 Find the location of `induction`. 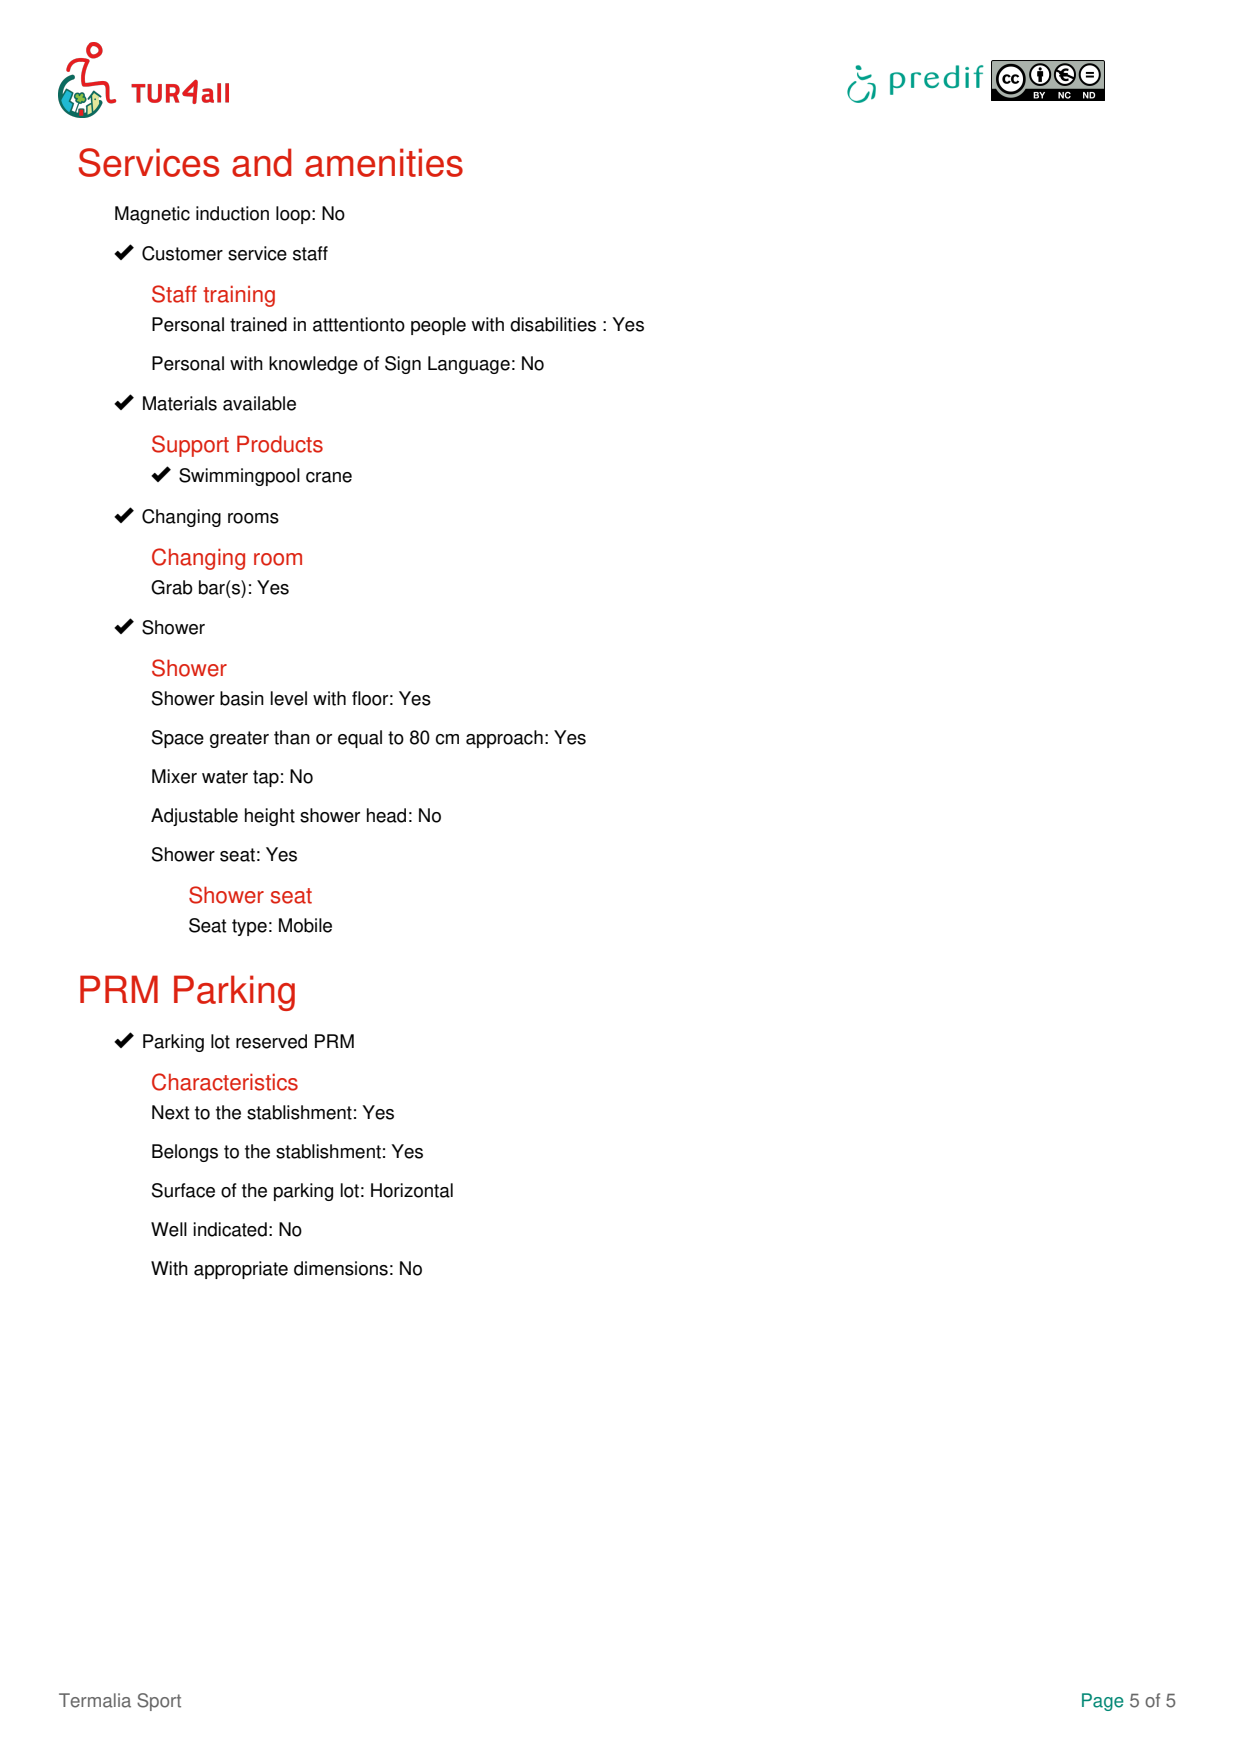

induction is located at coordinates (232, 213).
